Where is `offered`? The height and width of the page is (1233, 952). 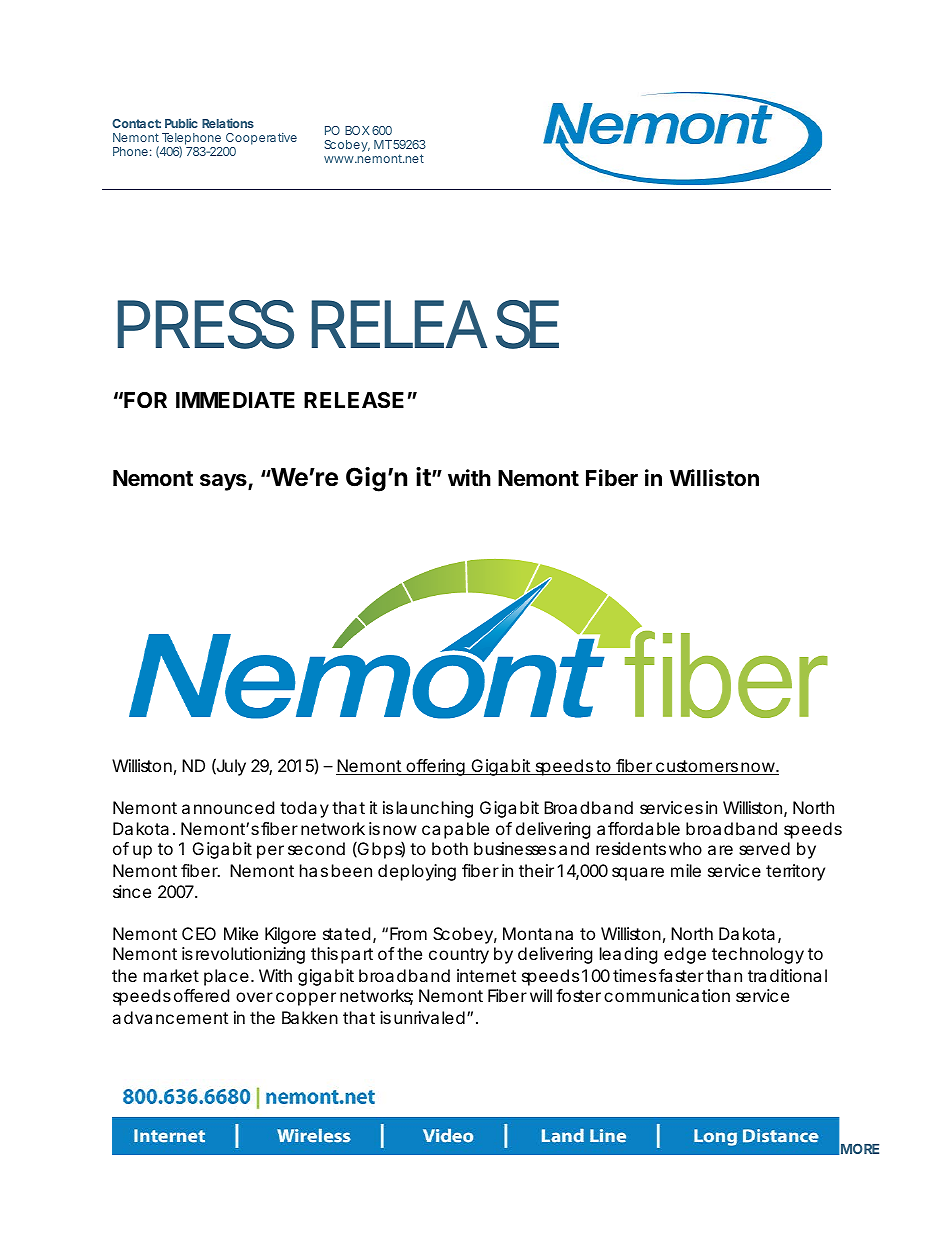
offered is located at coordinates (201, 995).
